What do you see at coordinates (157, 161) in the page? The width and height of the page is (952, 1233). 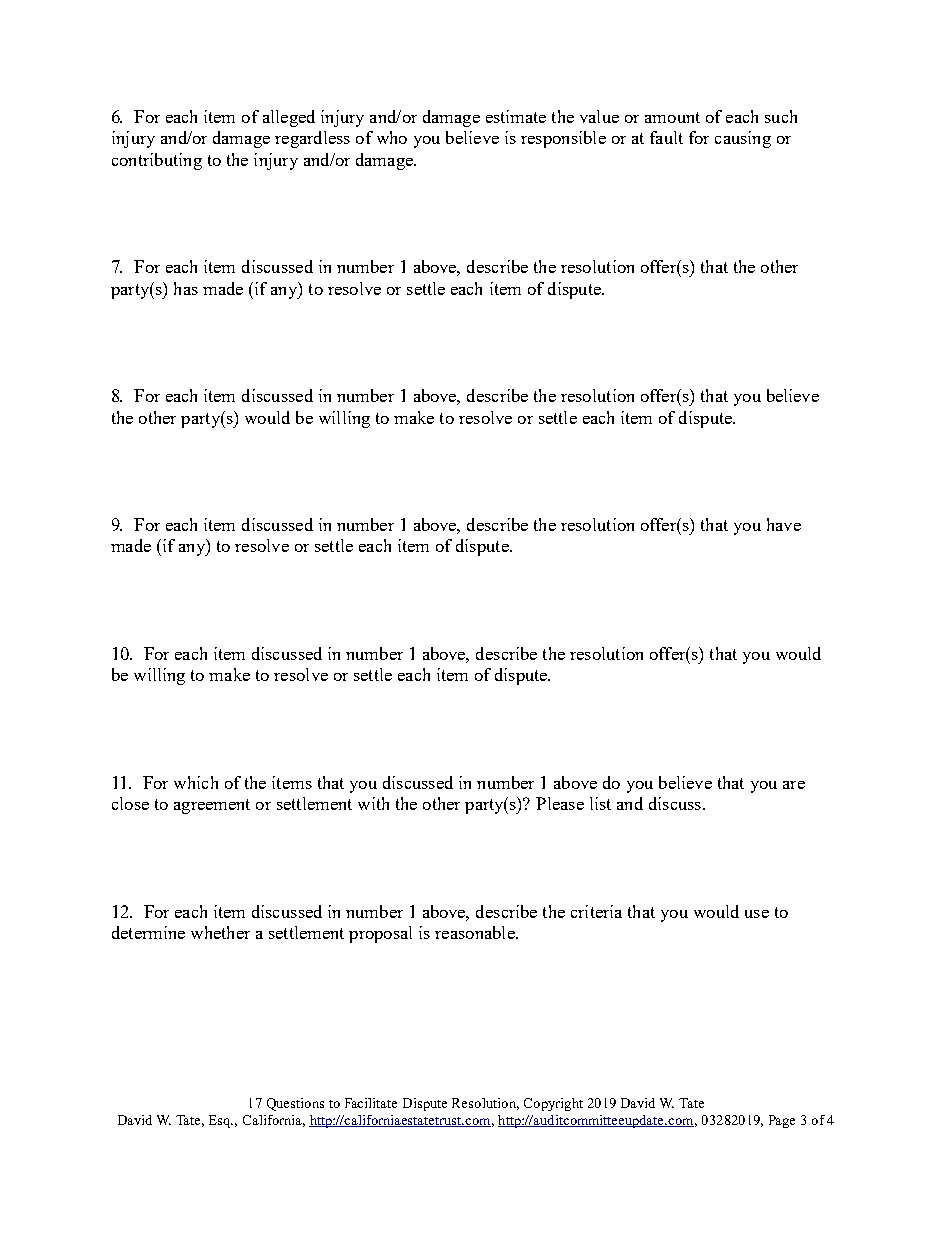 I see `contributing` at bounding box center [157, 161].
